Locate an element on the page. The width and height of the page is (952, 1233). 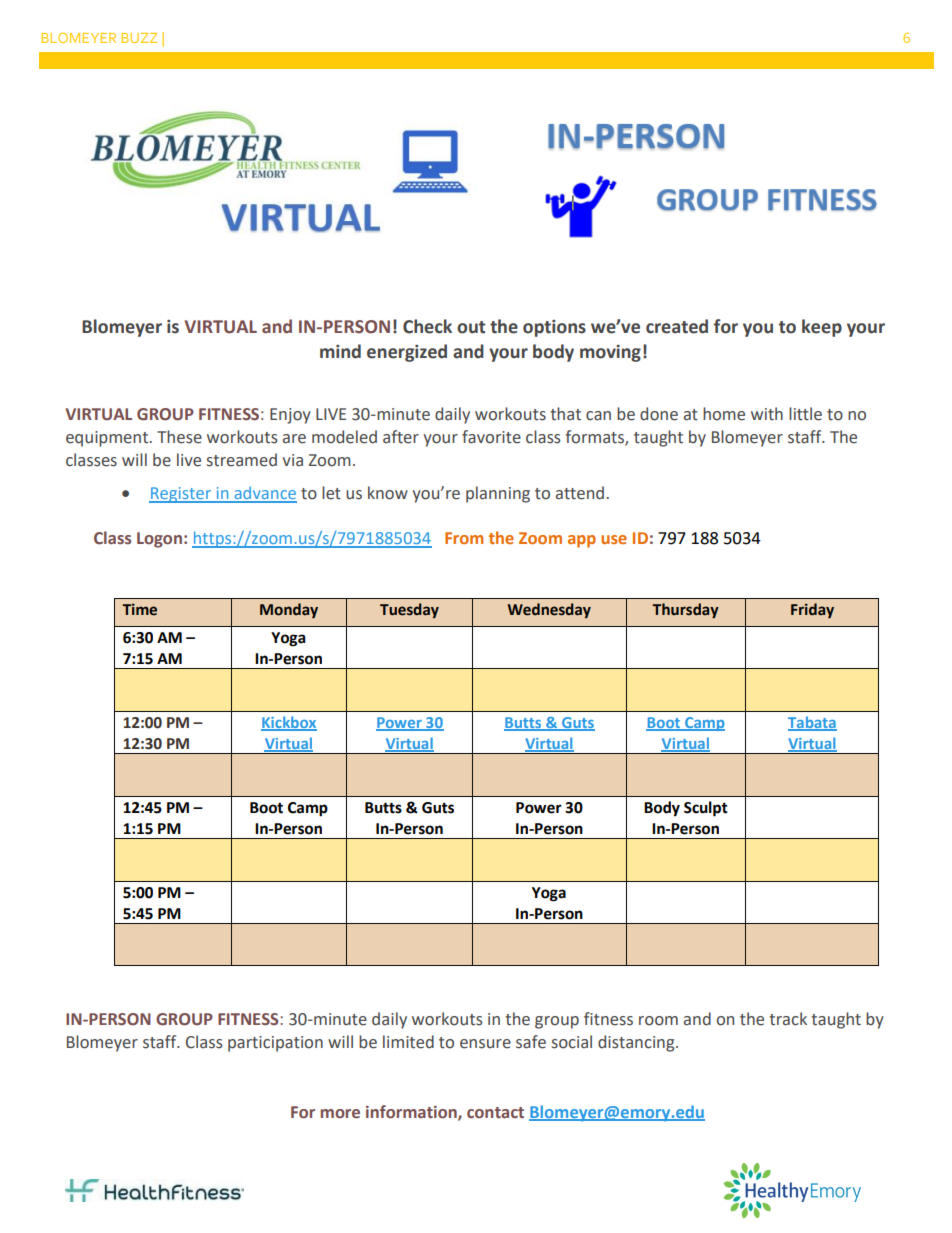
From is located at coordinates (464, 538).
